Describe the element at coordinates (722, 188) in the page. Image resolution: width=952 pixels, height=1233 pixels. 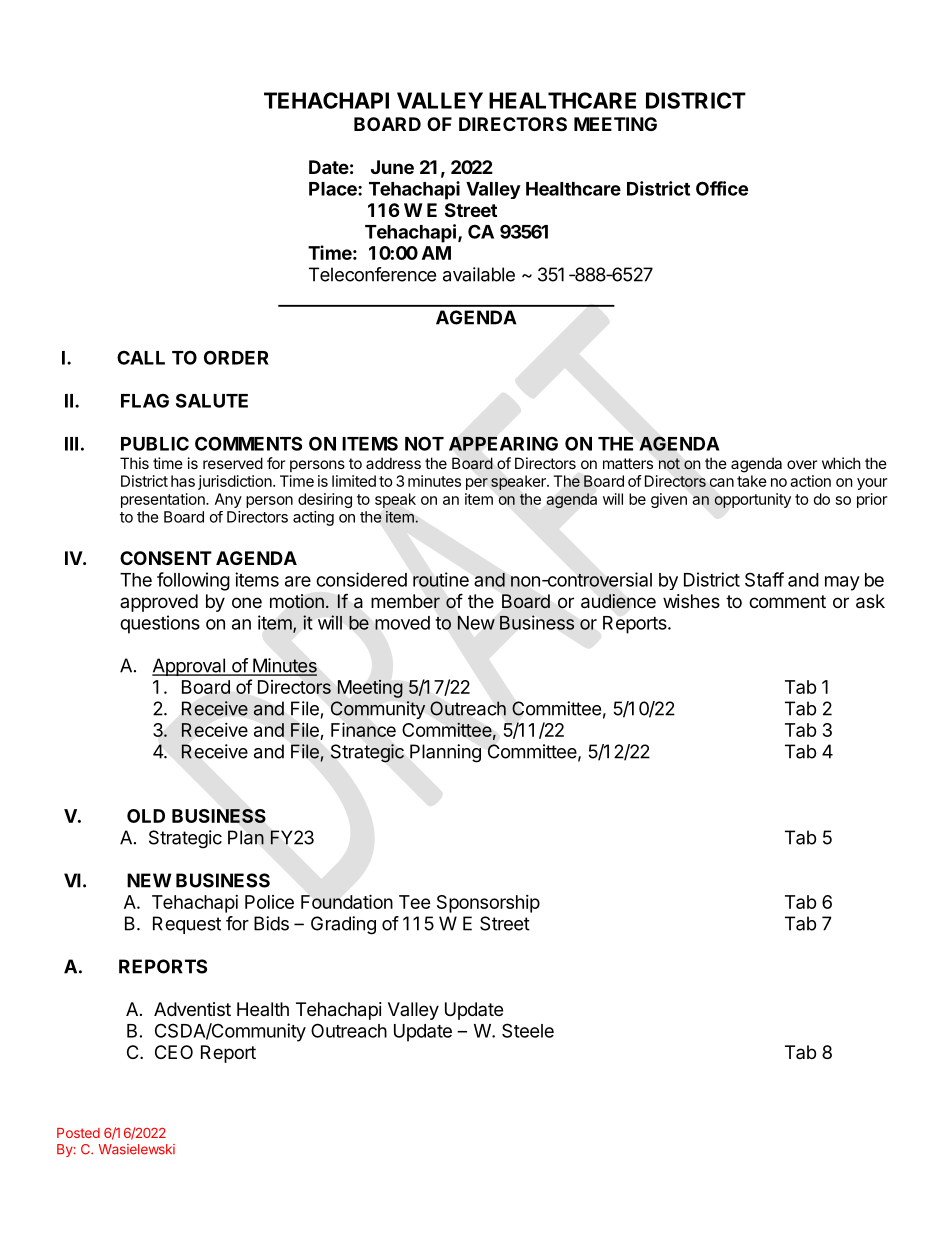
I see `Office` at that location.
